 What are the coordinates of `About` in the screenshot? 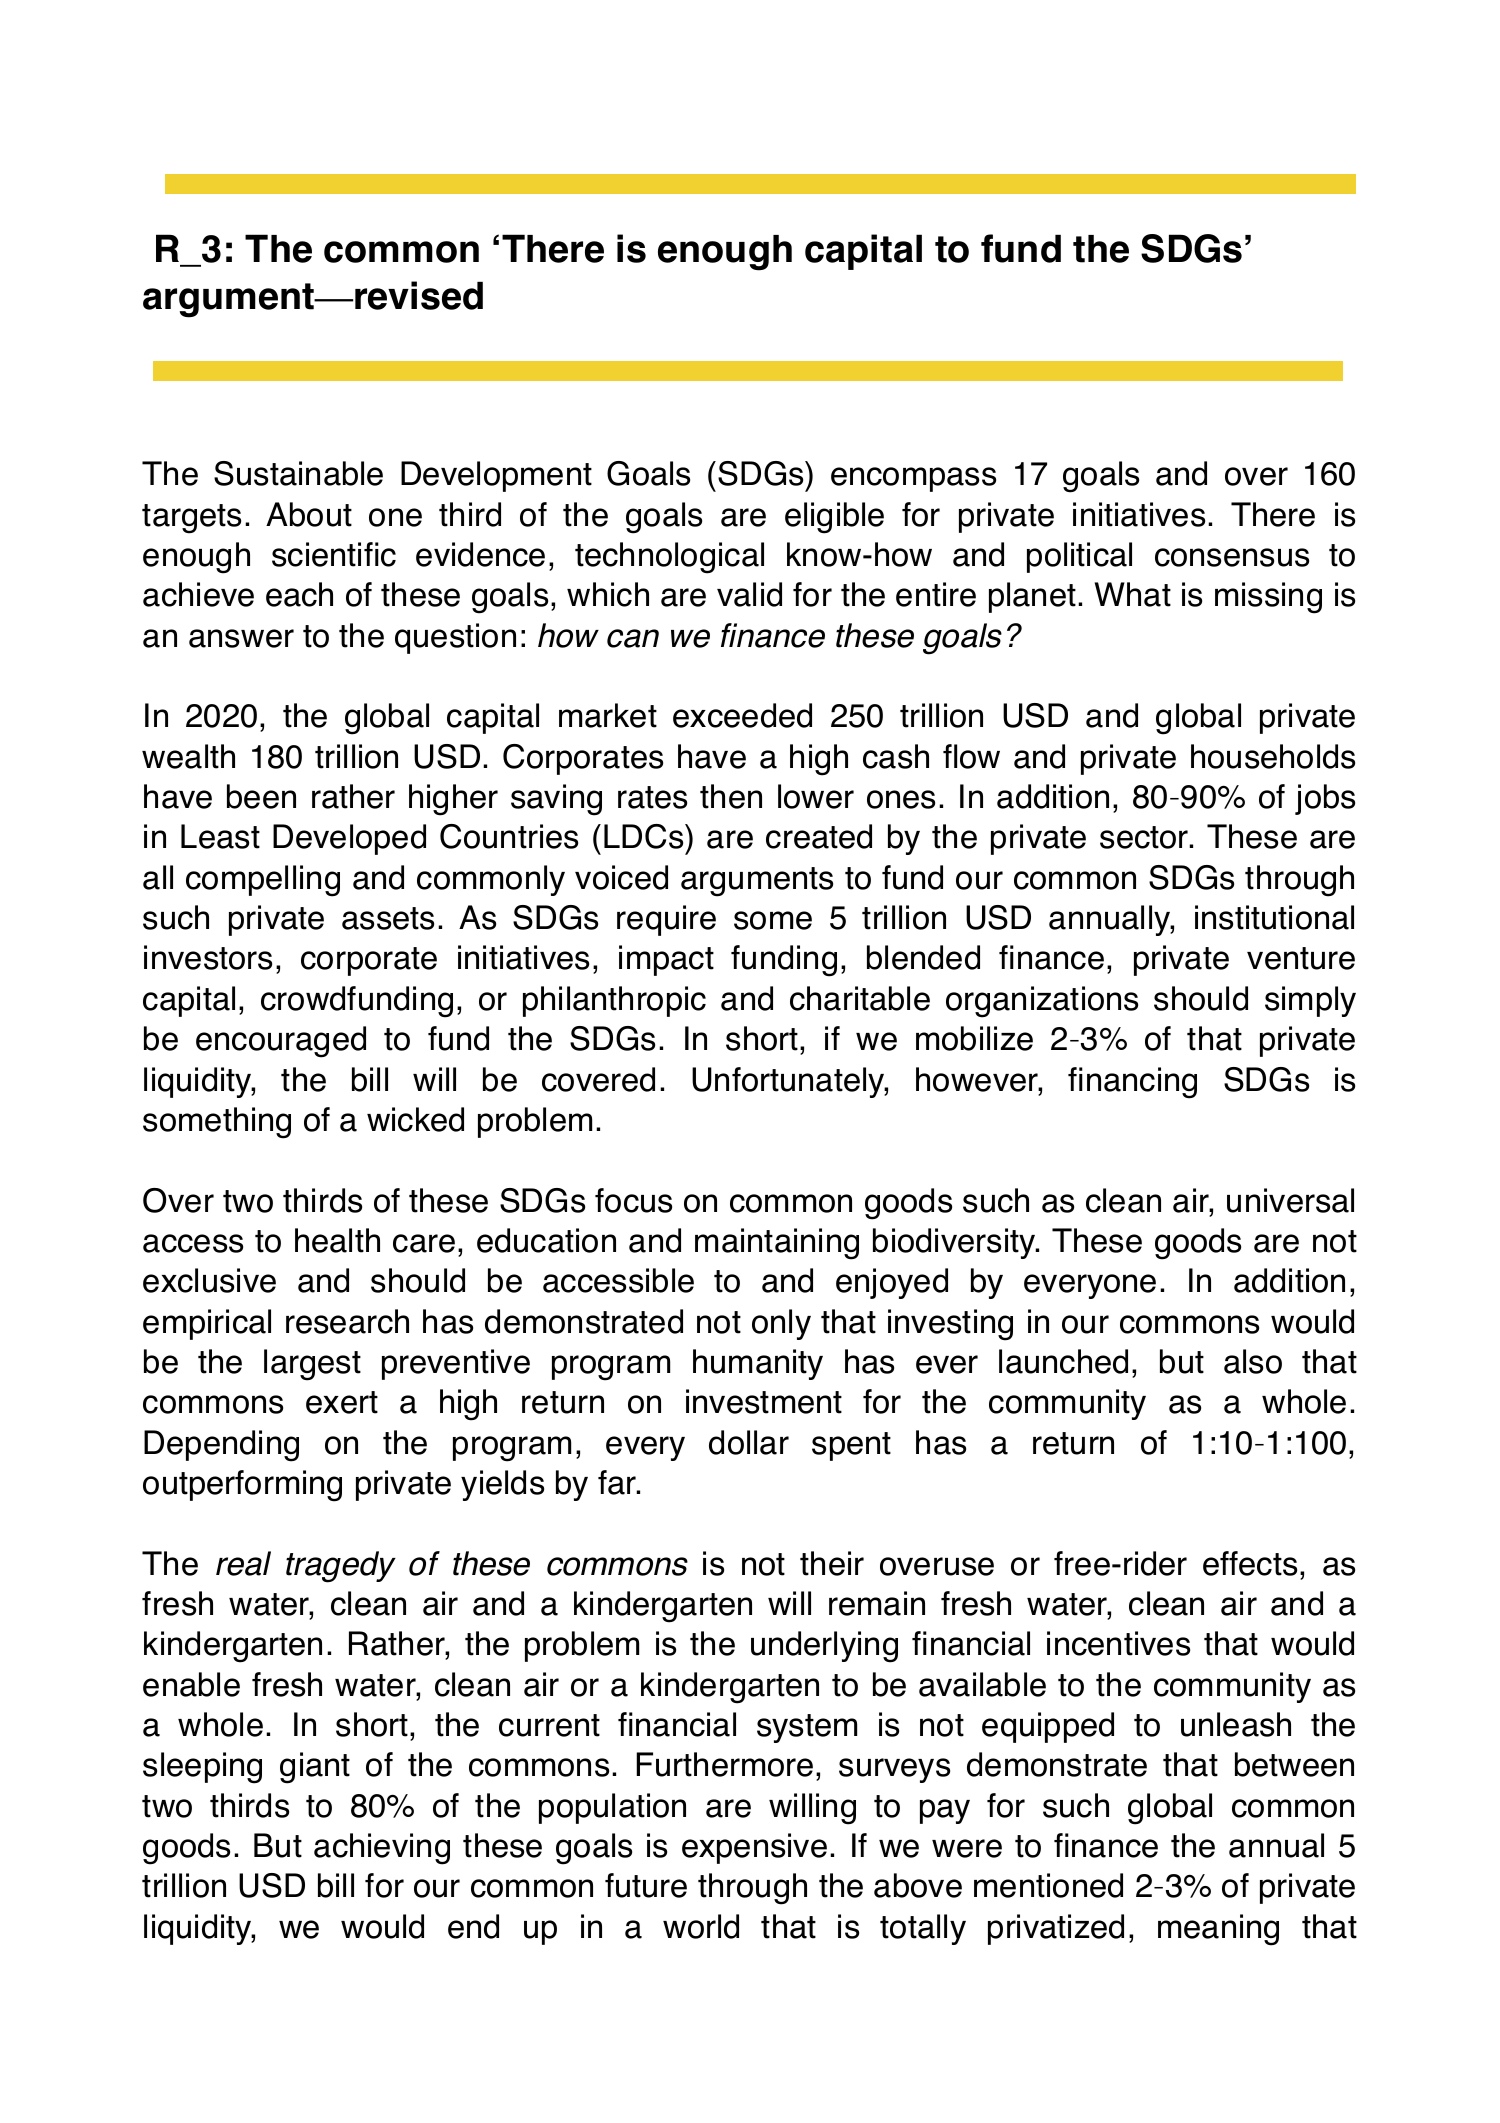 It's located at (309, 514).
